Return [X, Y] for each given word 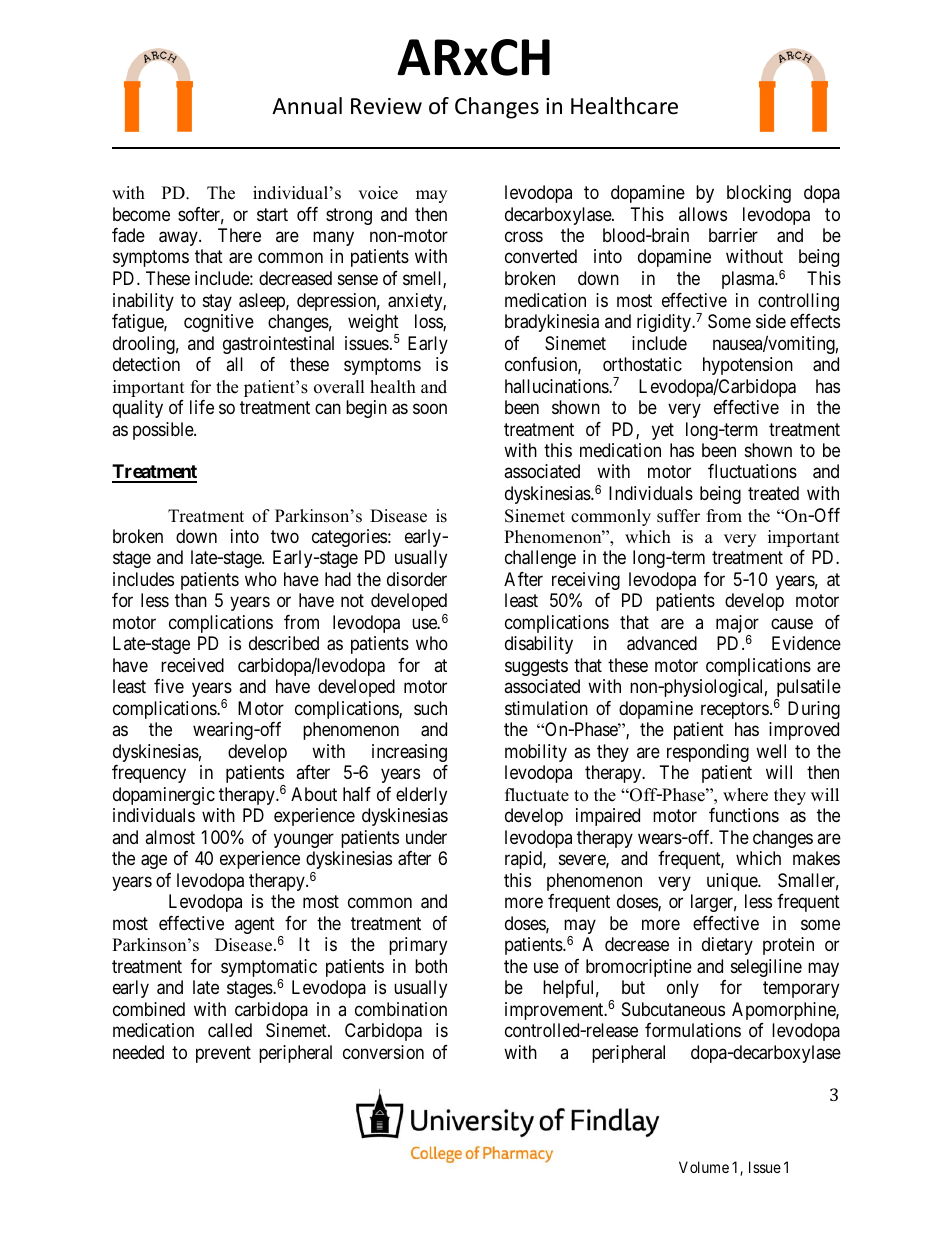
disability [539, 645]
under [426, 837]
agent [255, 925]
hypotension [748, 366]
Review [386, 106]
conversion [383, 1052]
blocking [759, 194]
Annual [307, 106]
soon [430, 409]
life [202, 407]
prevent [223, 1054]
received [192, 665]
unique [733, 882]
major [737, 625]
